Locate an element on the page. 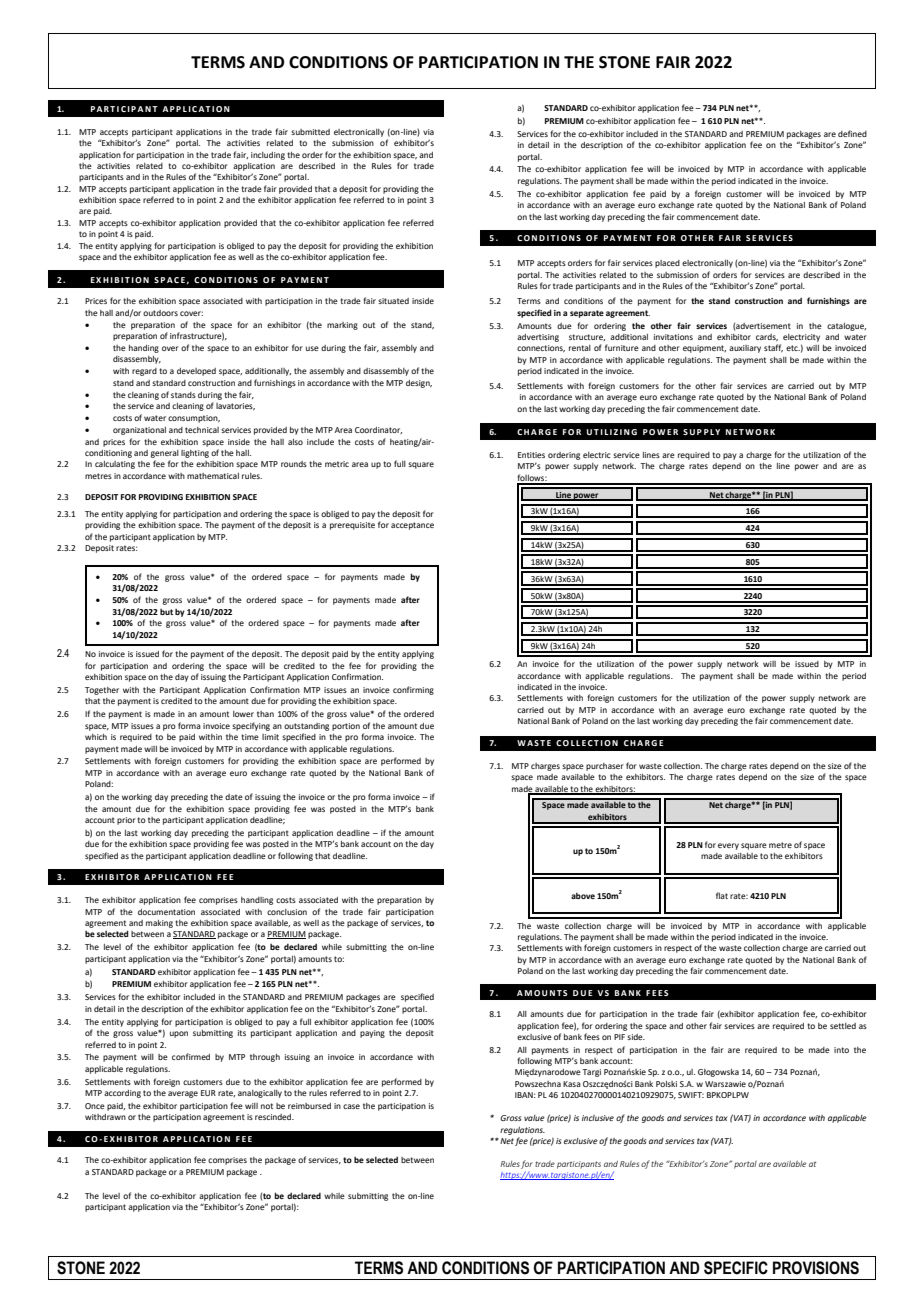 This document has width=924, height=1308. including is located at coordinates (268, 156).
